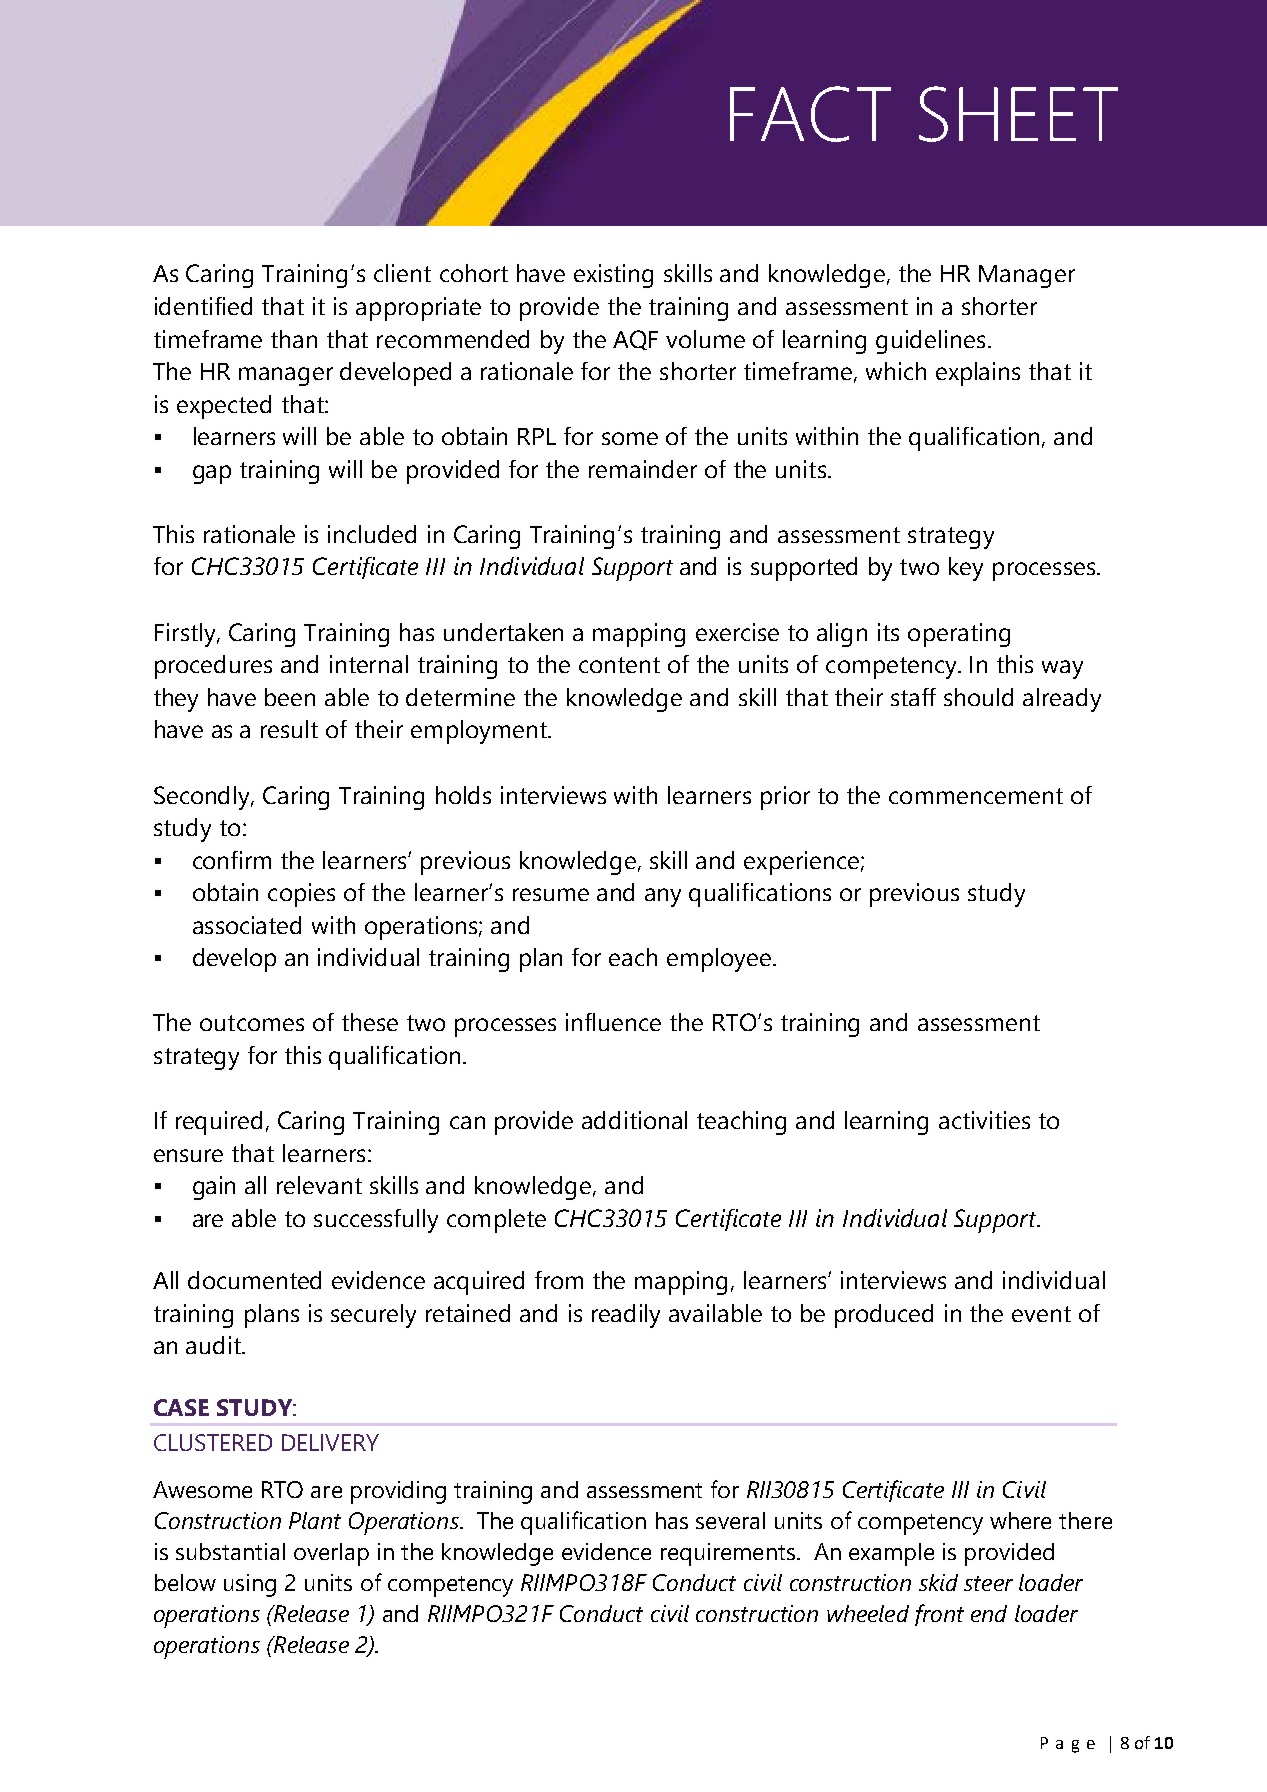 This screenshot has width=1267, height=1792. What do you see at coordinates (663, 897) in the screenshot?
I see `any` at bounding box center [663, 897].
